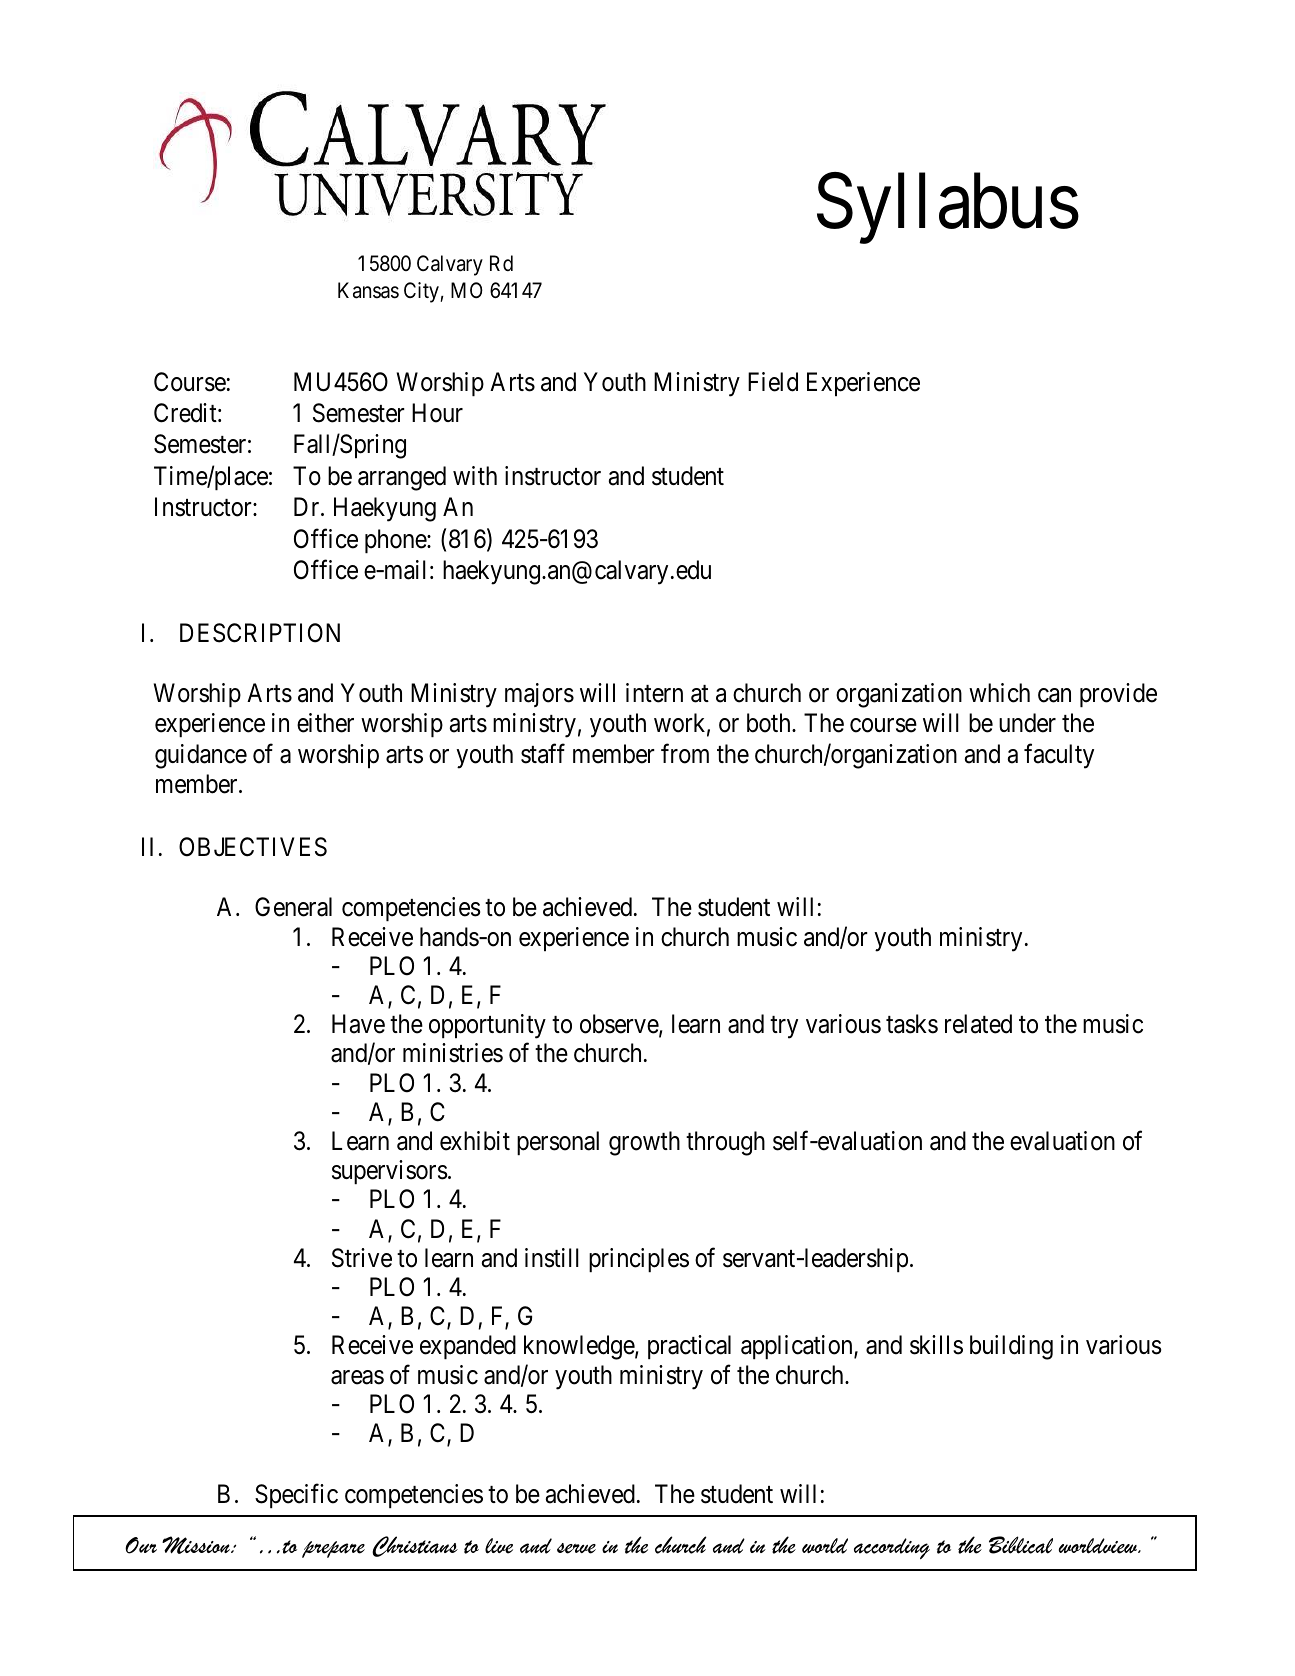  What do you see at coordinates (639, 1260) in the image?
I see `principles` at bounding box center [639, 1260].
